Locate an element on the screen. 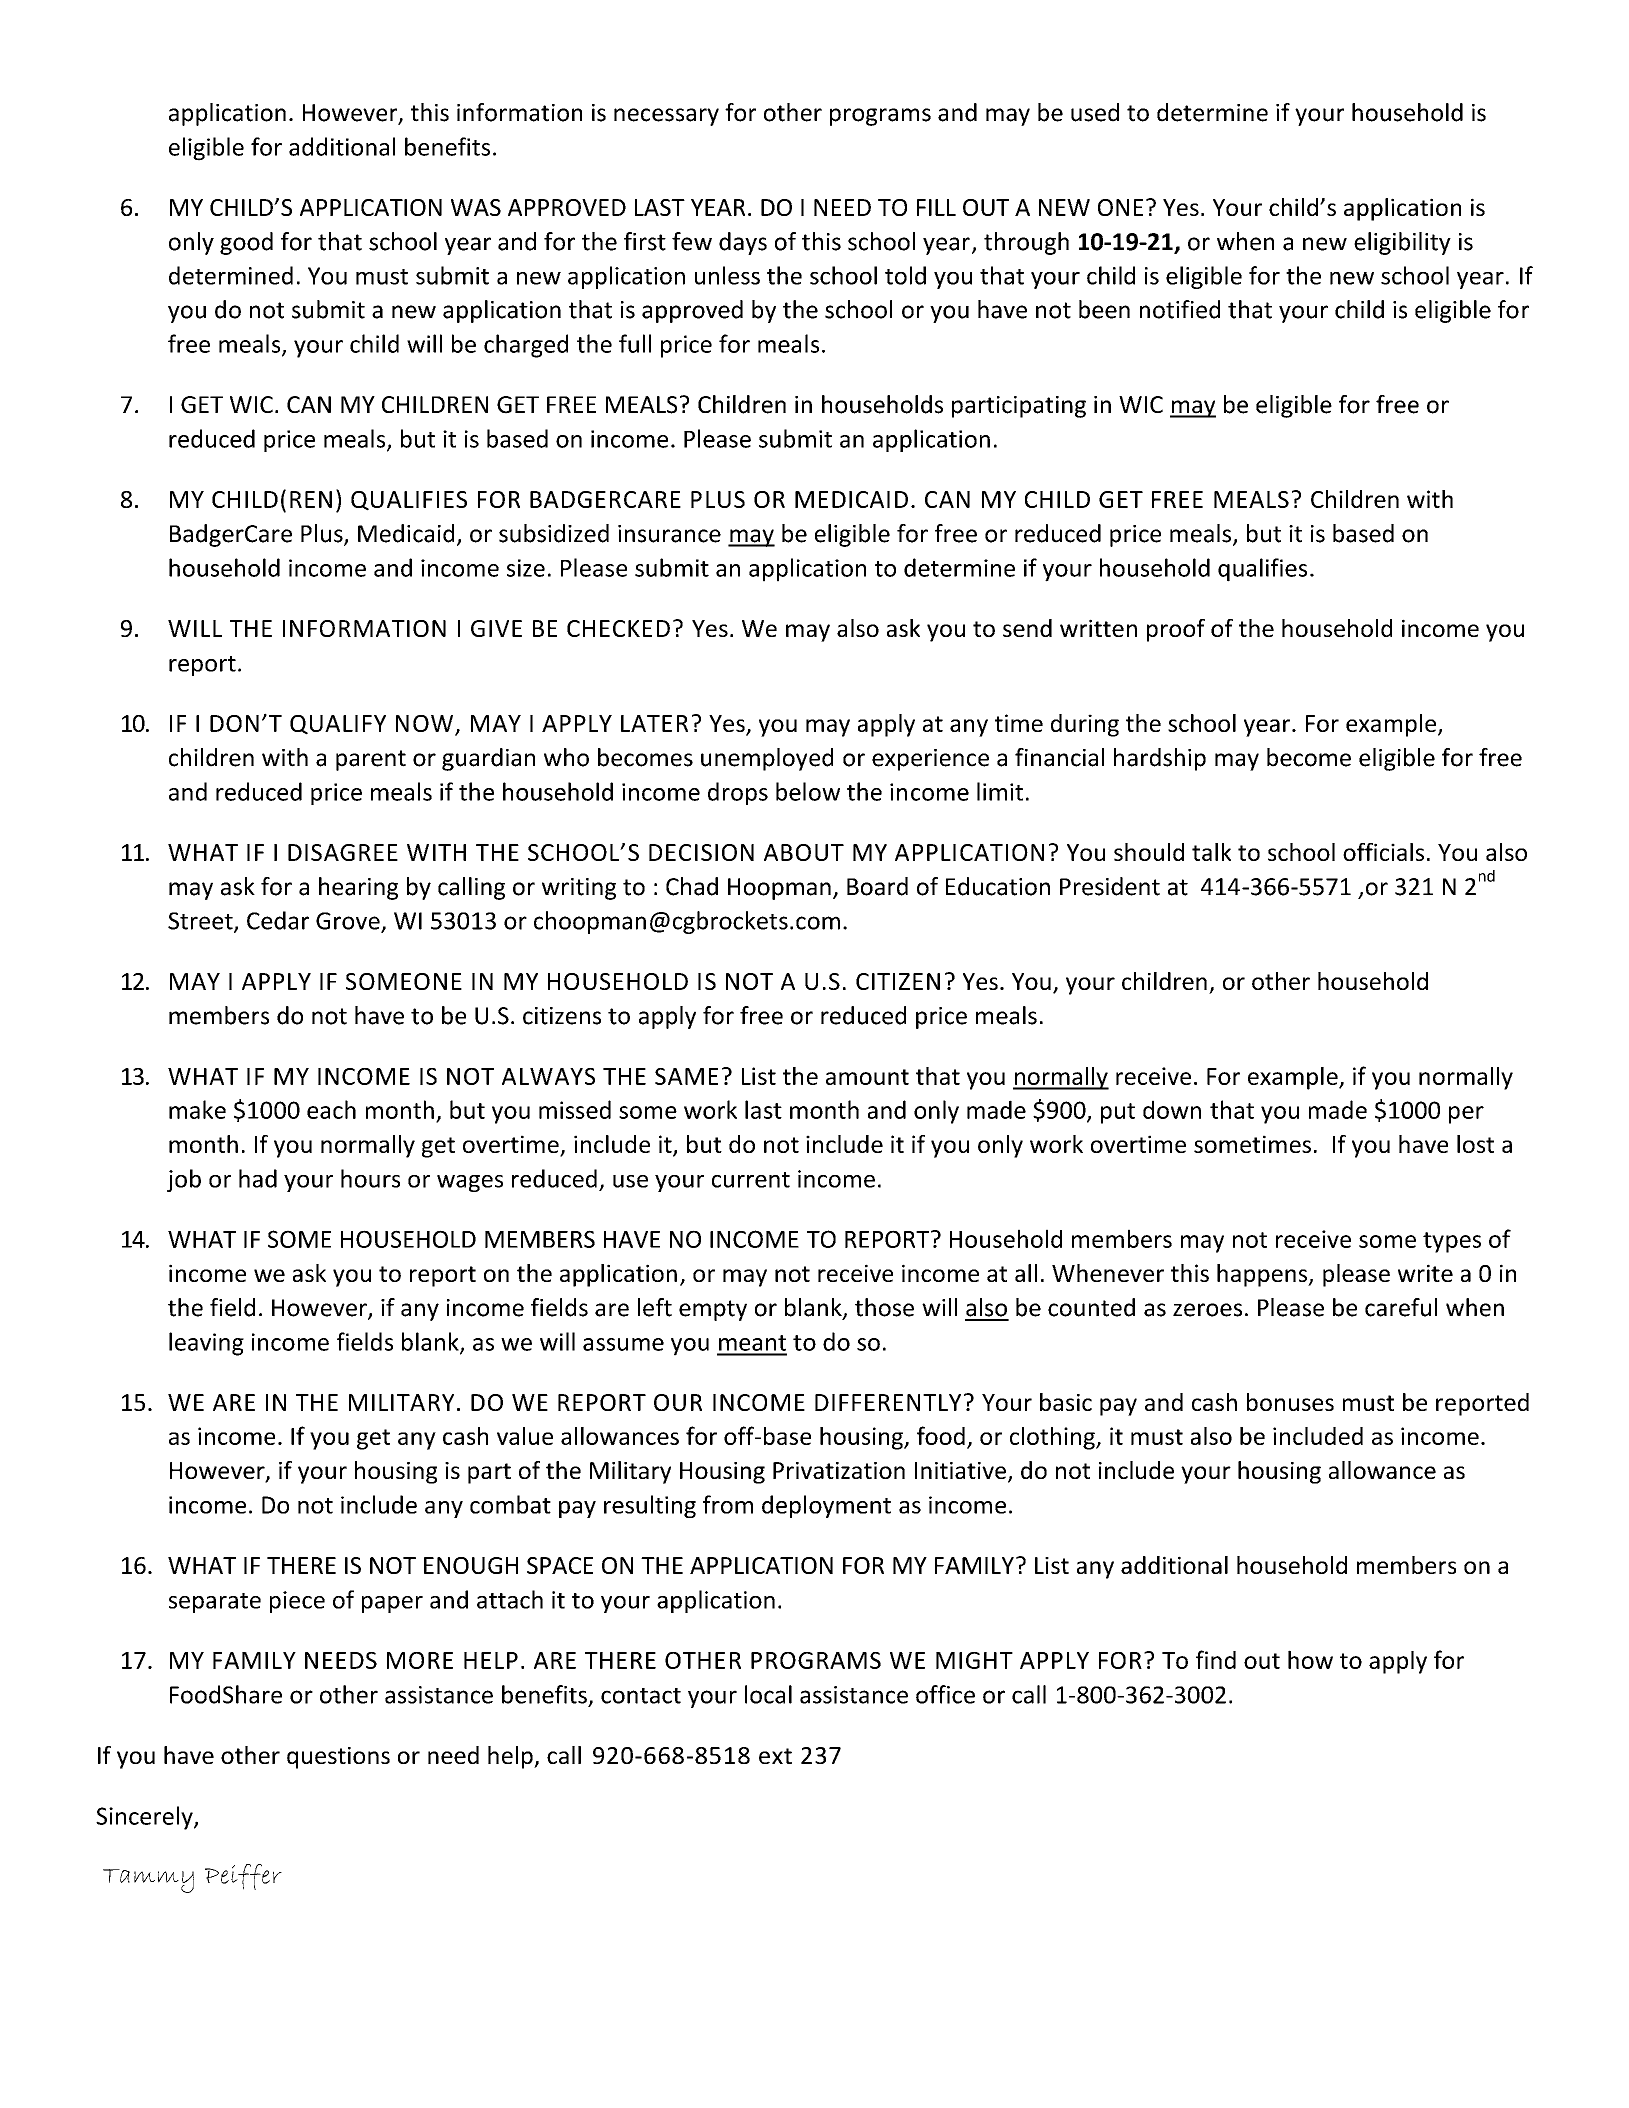 This screenshot has width=1629, height=2108. questions is located at coordinates (338, 1758).
